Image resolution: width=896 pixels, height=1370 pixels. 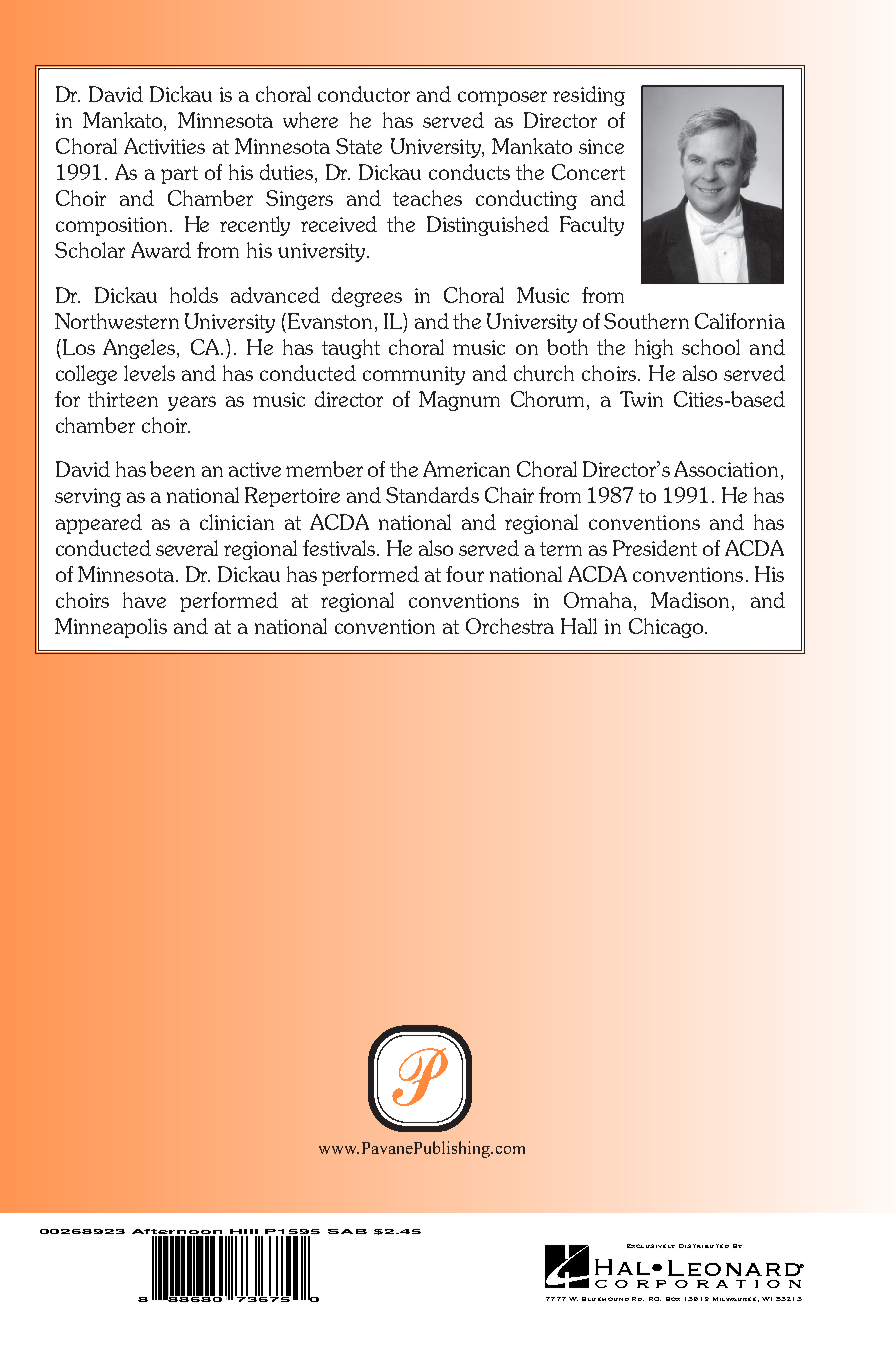 What do you see at coordinates (244, 1231) in the document?
I see `Hill` at bounding box center [244, 1231].
